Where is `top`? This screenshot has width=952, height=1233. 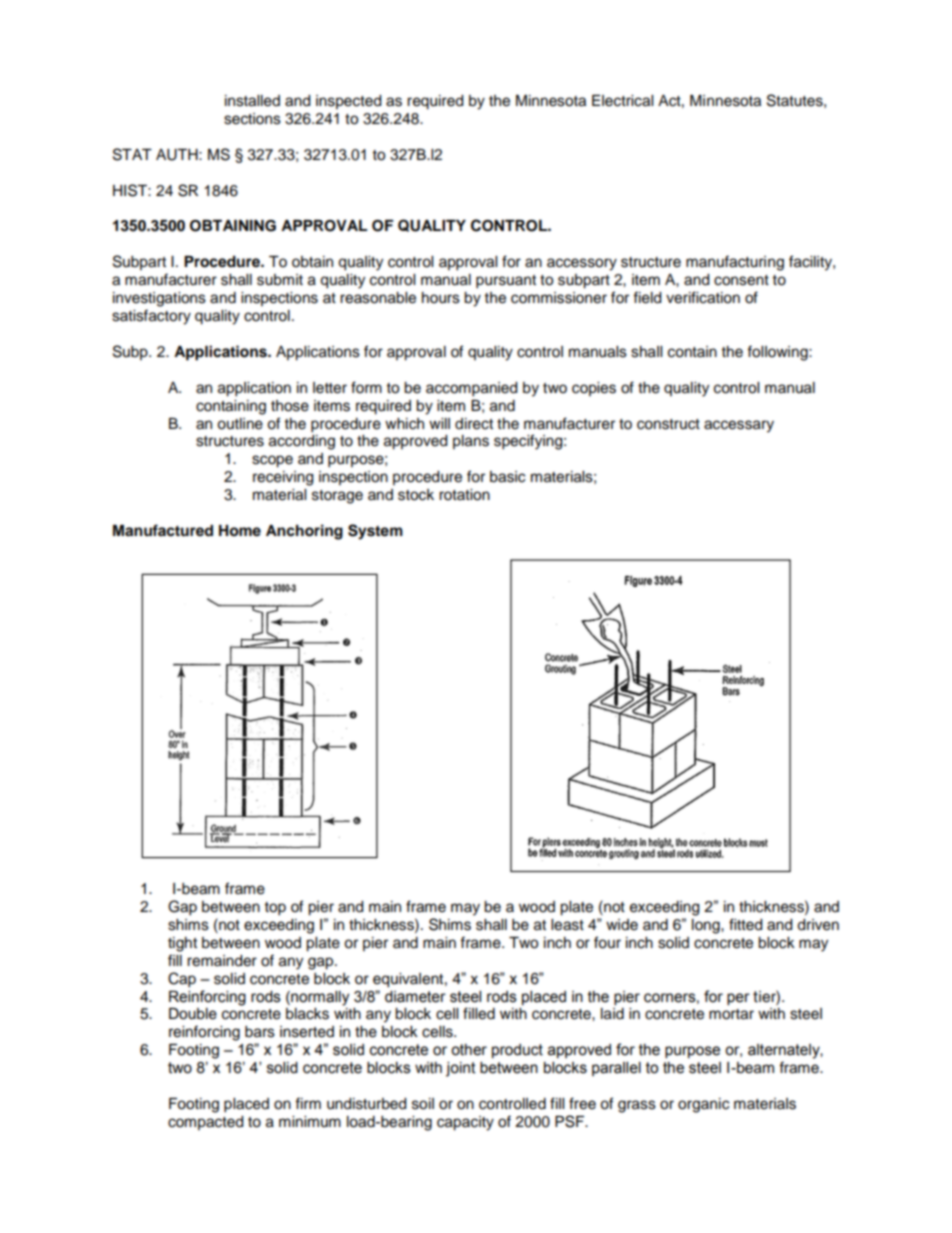 top is located at coordinates (275, 909).
